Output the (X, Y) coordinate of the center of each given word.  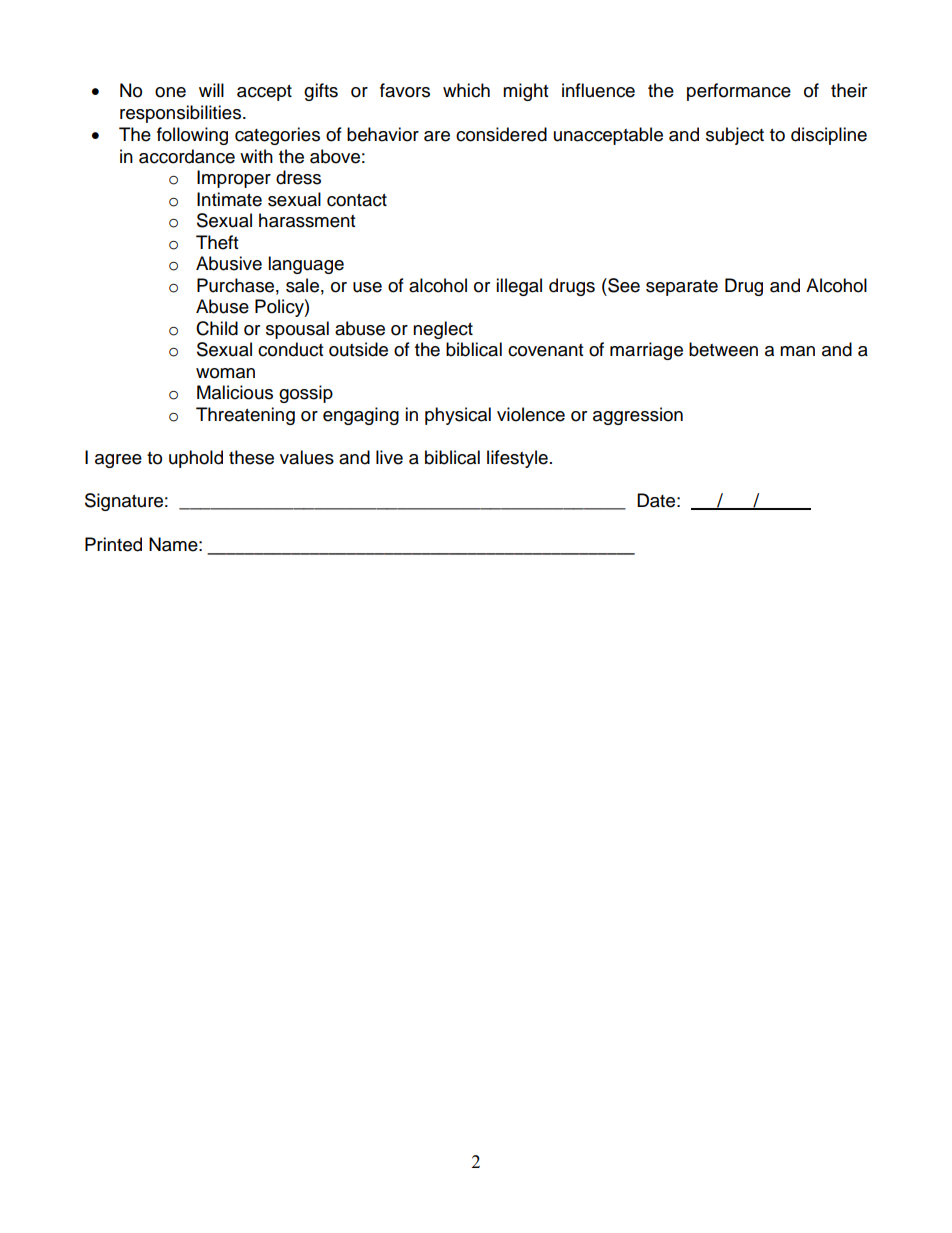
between (723, 349)
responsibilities (180, 114)
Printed (113, 544)
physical (458, 416)
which (466, 90)
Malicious (235, 392)
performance (739, 92)
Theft (217, 242)
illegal (519, 287)
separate (682, 288)
